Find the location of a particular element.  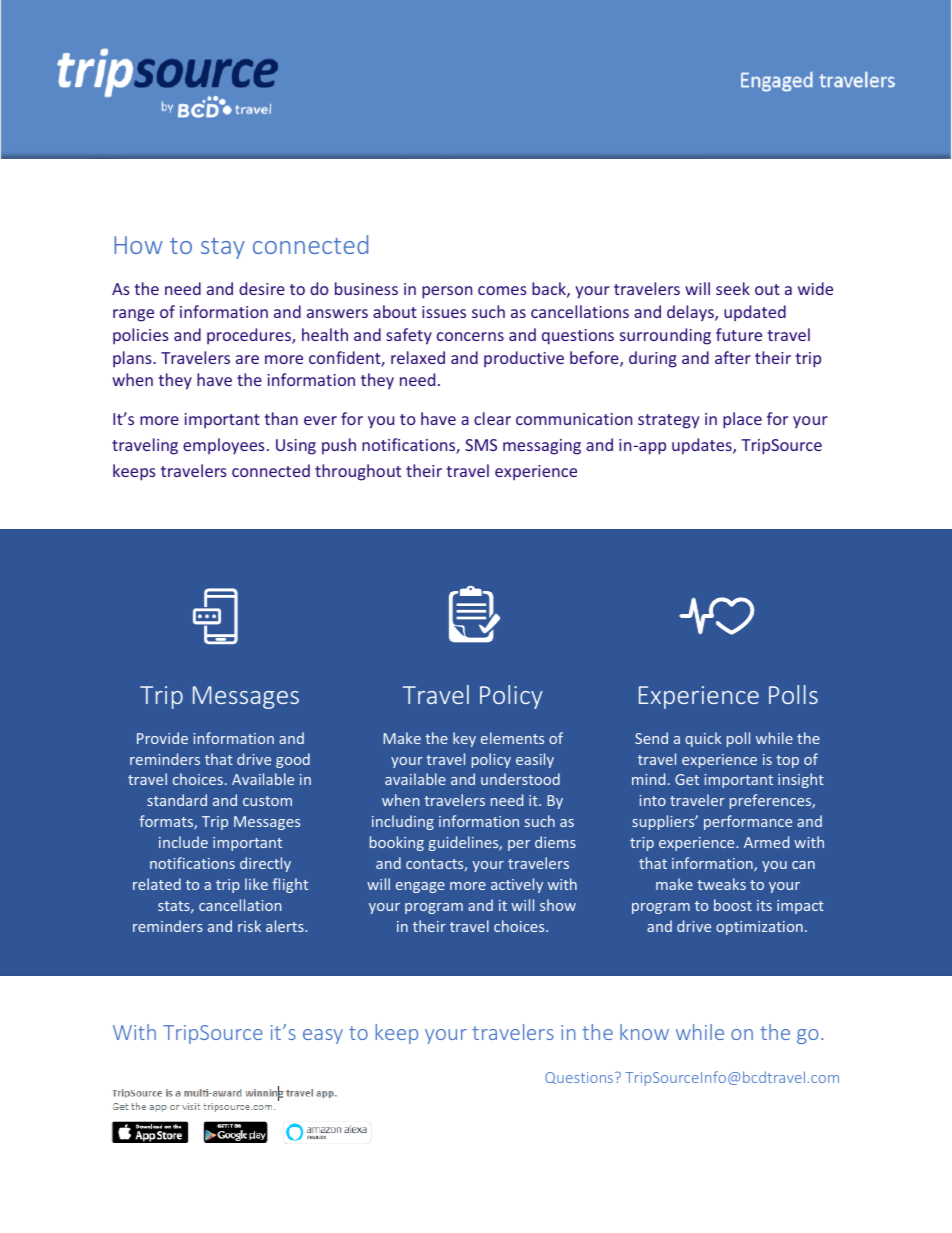

employees is located at coordinates (224, 446).
